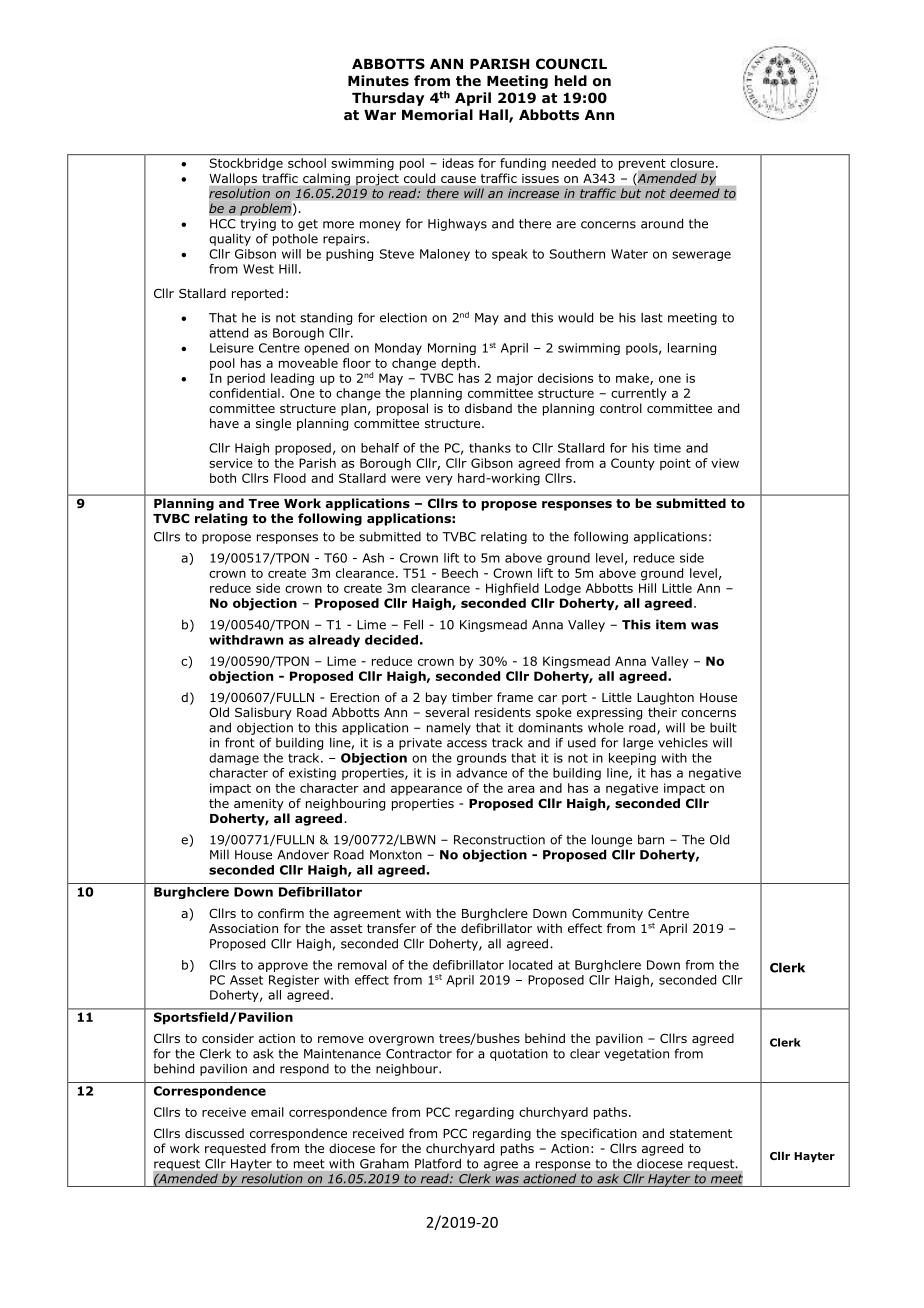 Image resolution: width=924 pixels, height=1308 pixels. I want to click on email, so click(267, 1112).
